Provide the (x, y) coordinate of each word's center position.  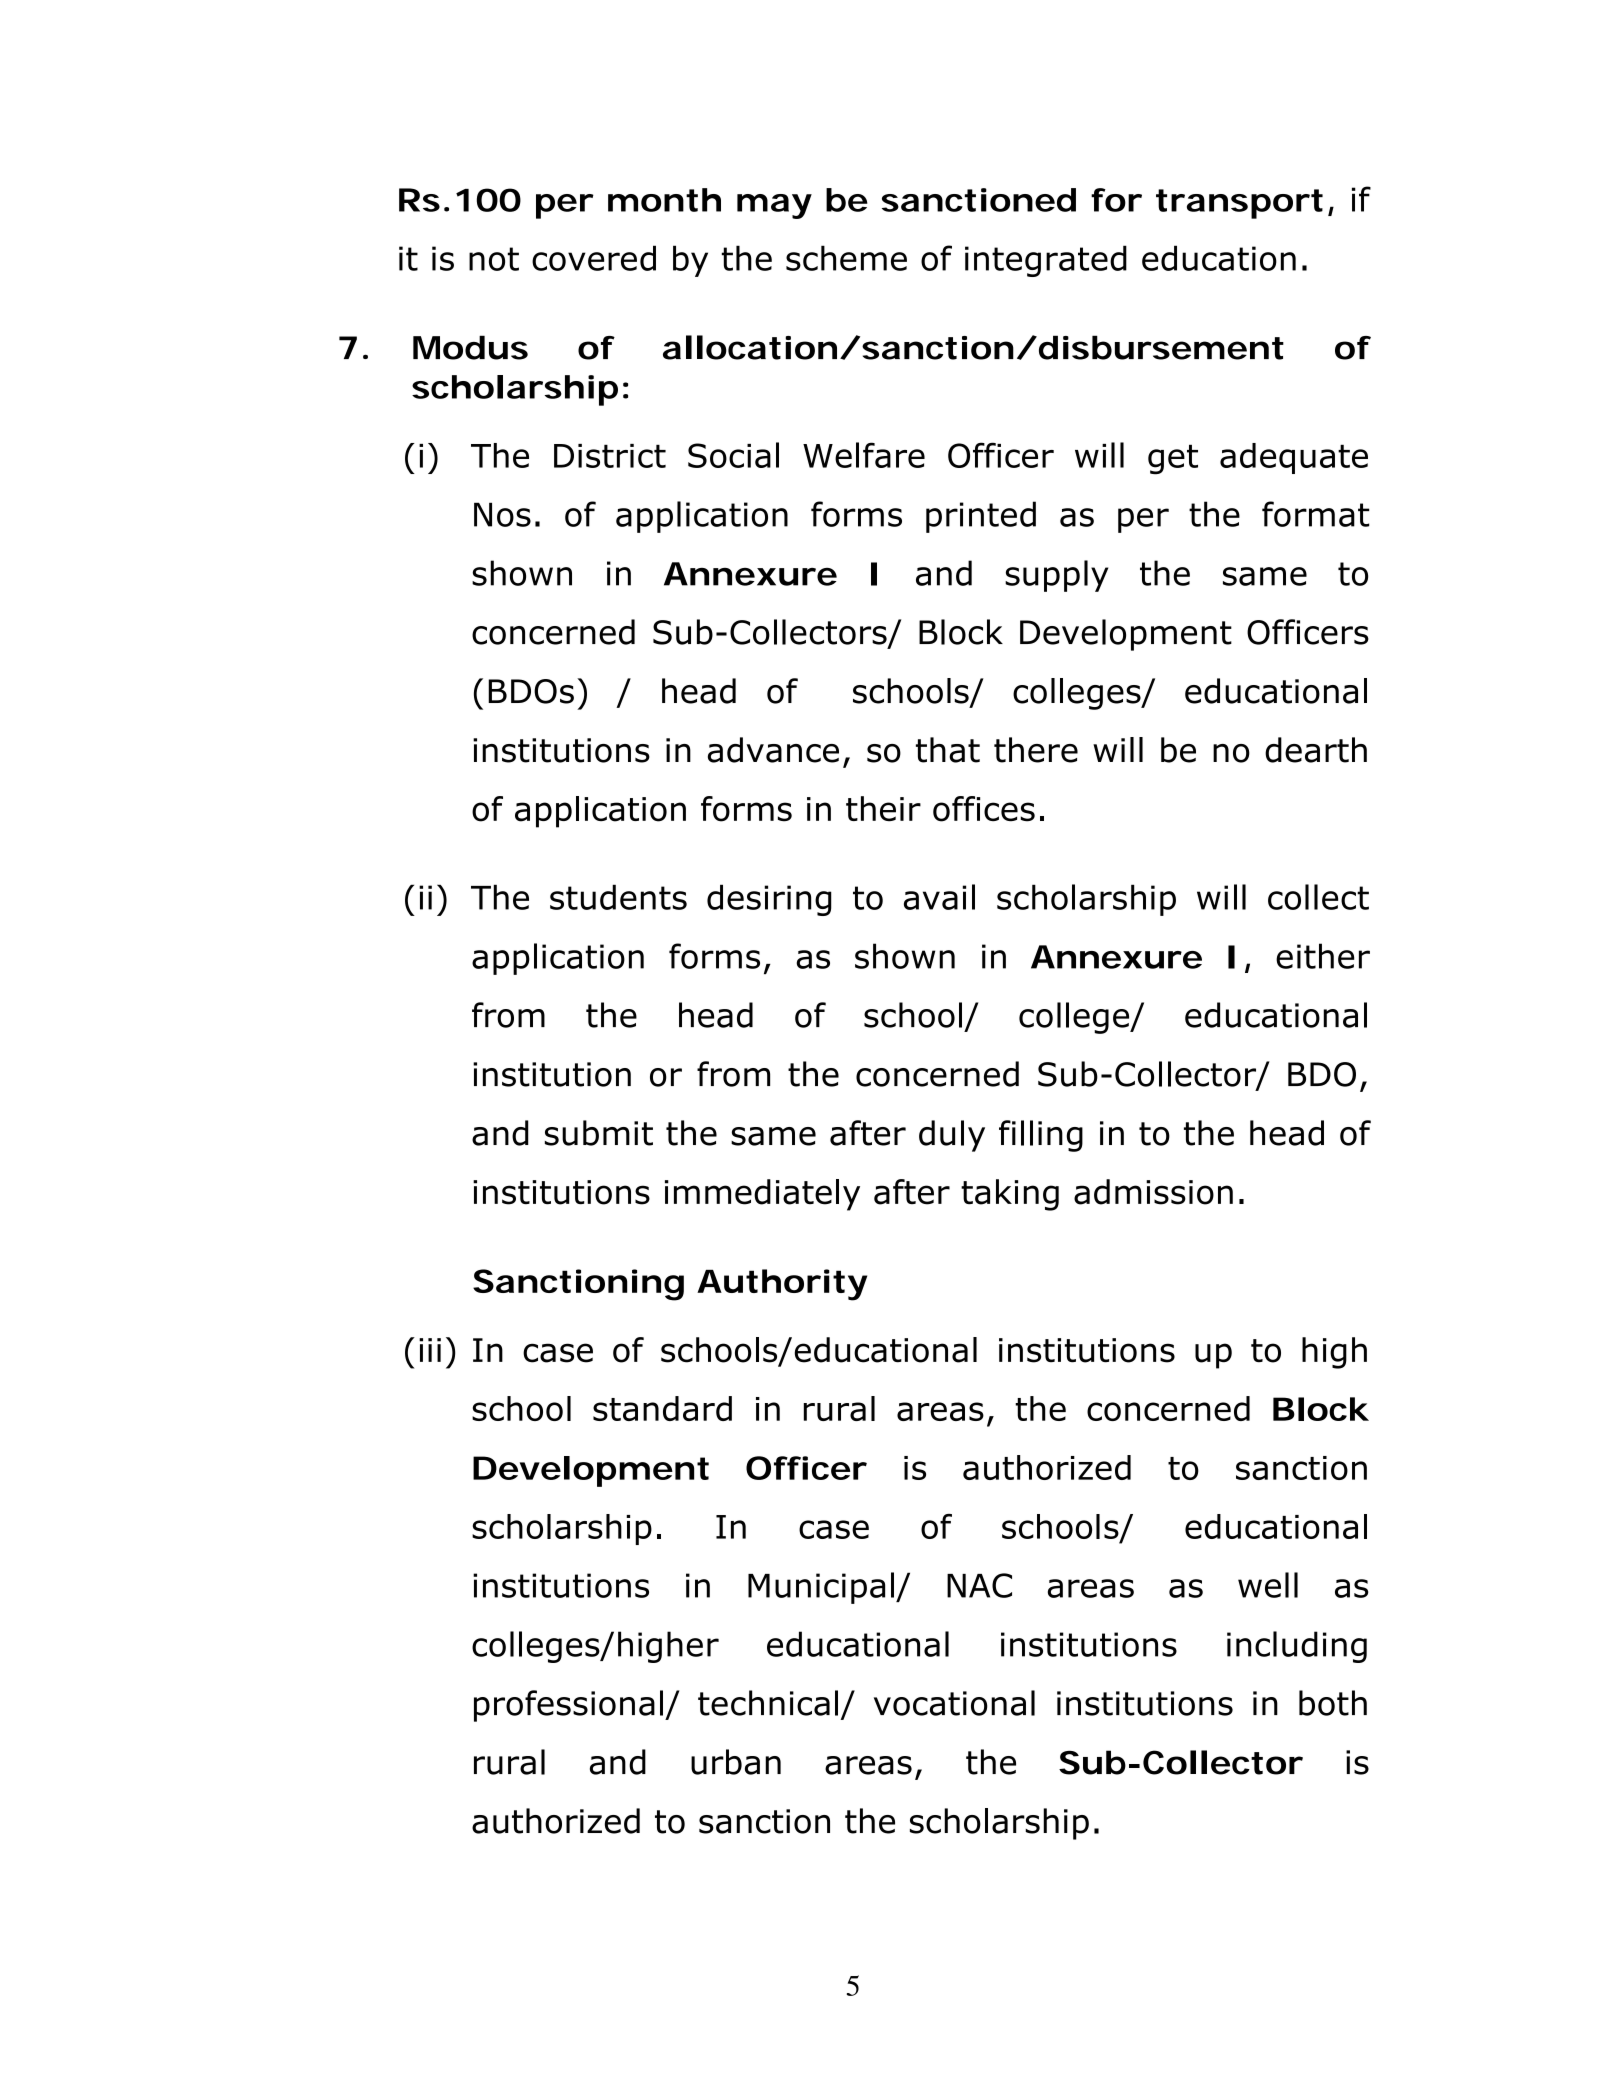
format (1316, 514)
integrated (1046, 261)
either (1323, 956)
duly (952, 1136)
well (1268, 1585)
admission (1153, 1192)
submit (599, 1133)
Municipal (821, 1588)
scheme (846, 258)
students (618, 897)
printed (981, 517)
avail (939, 897)
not (494, 259)
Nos (502, 514)
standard (662, 1408)
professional (568, 1706)
